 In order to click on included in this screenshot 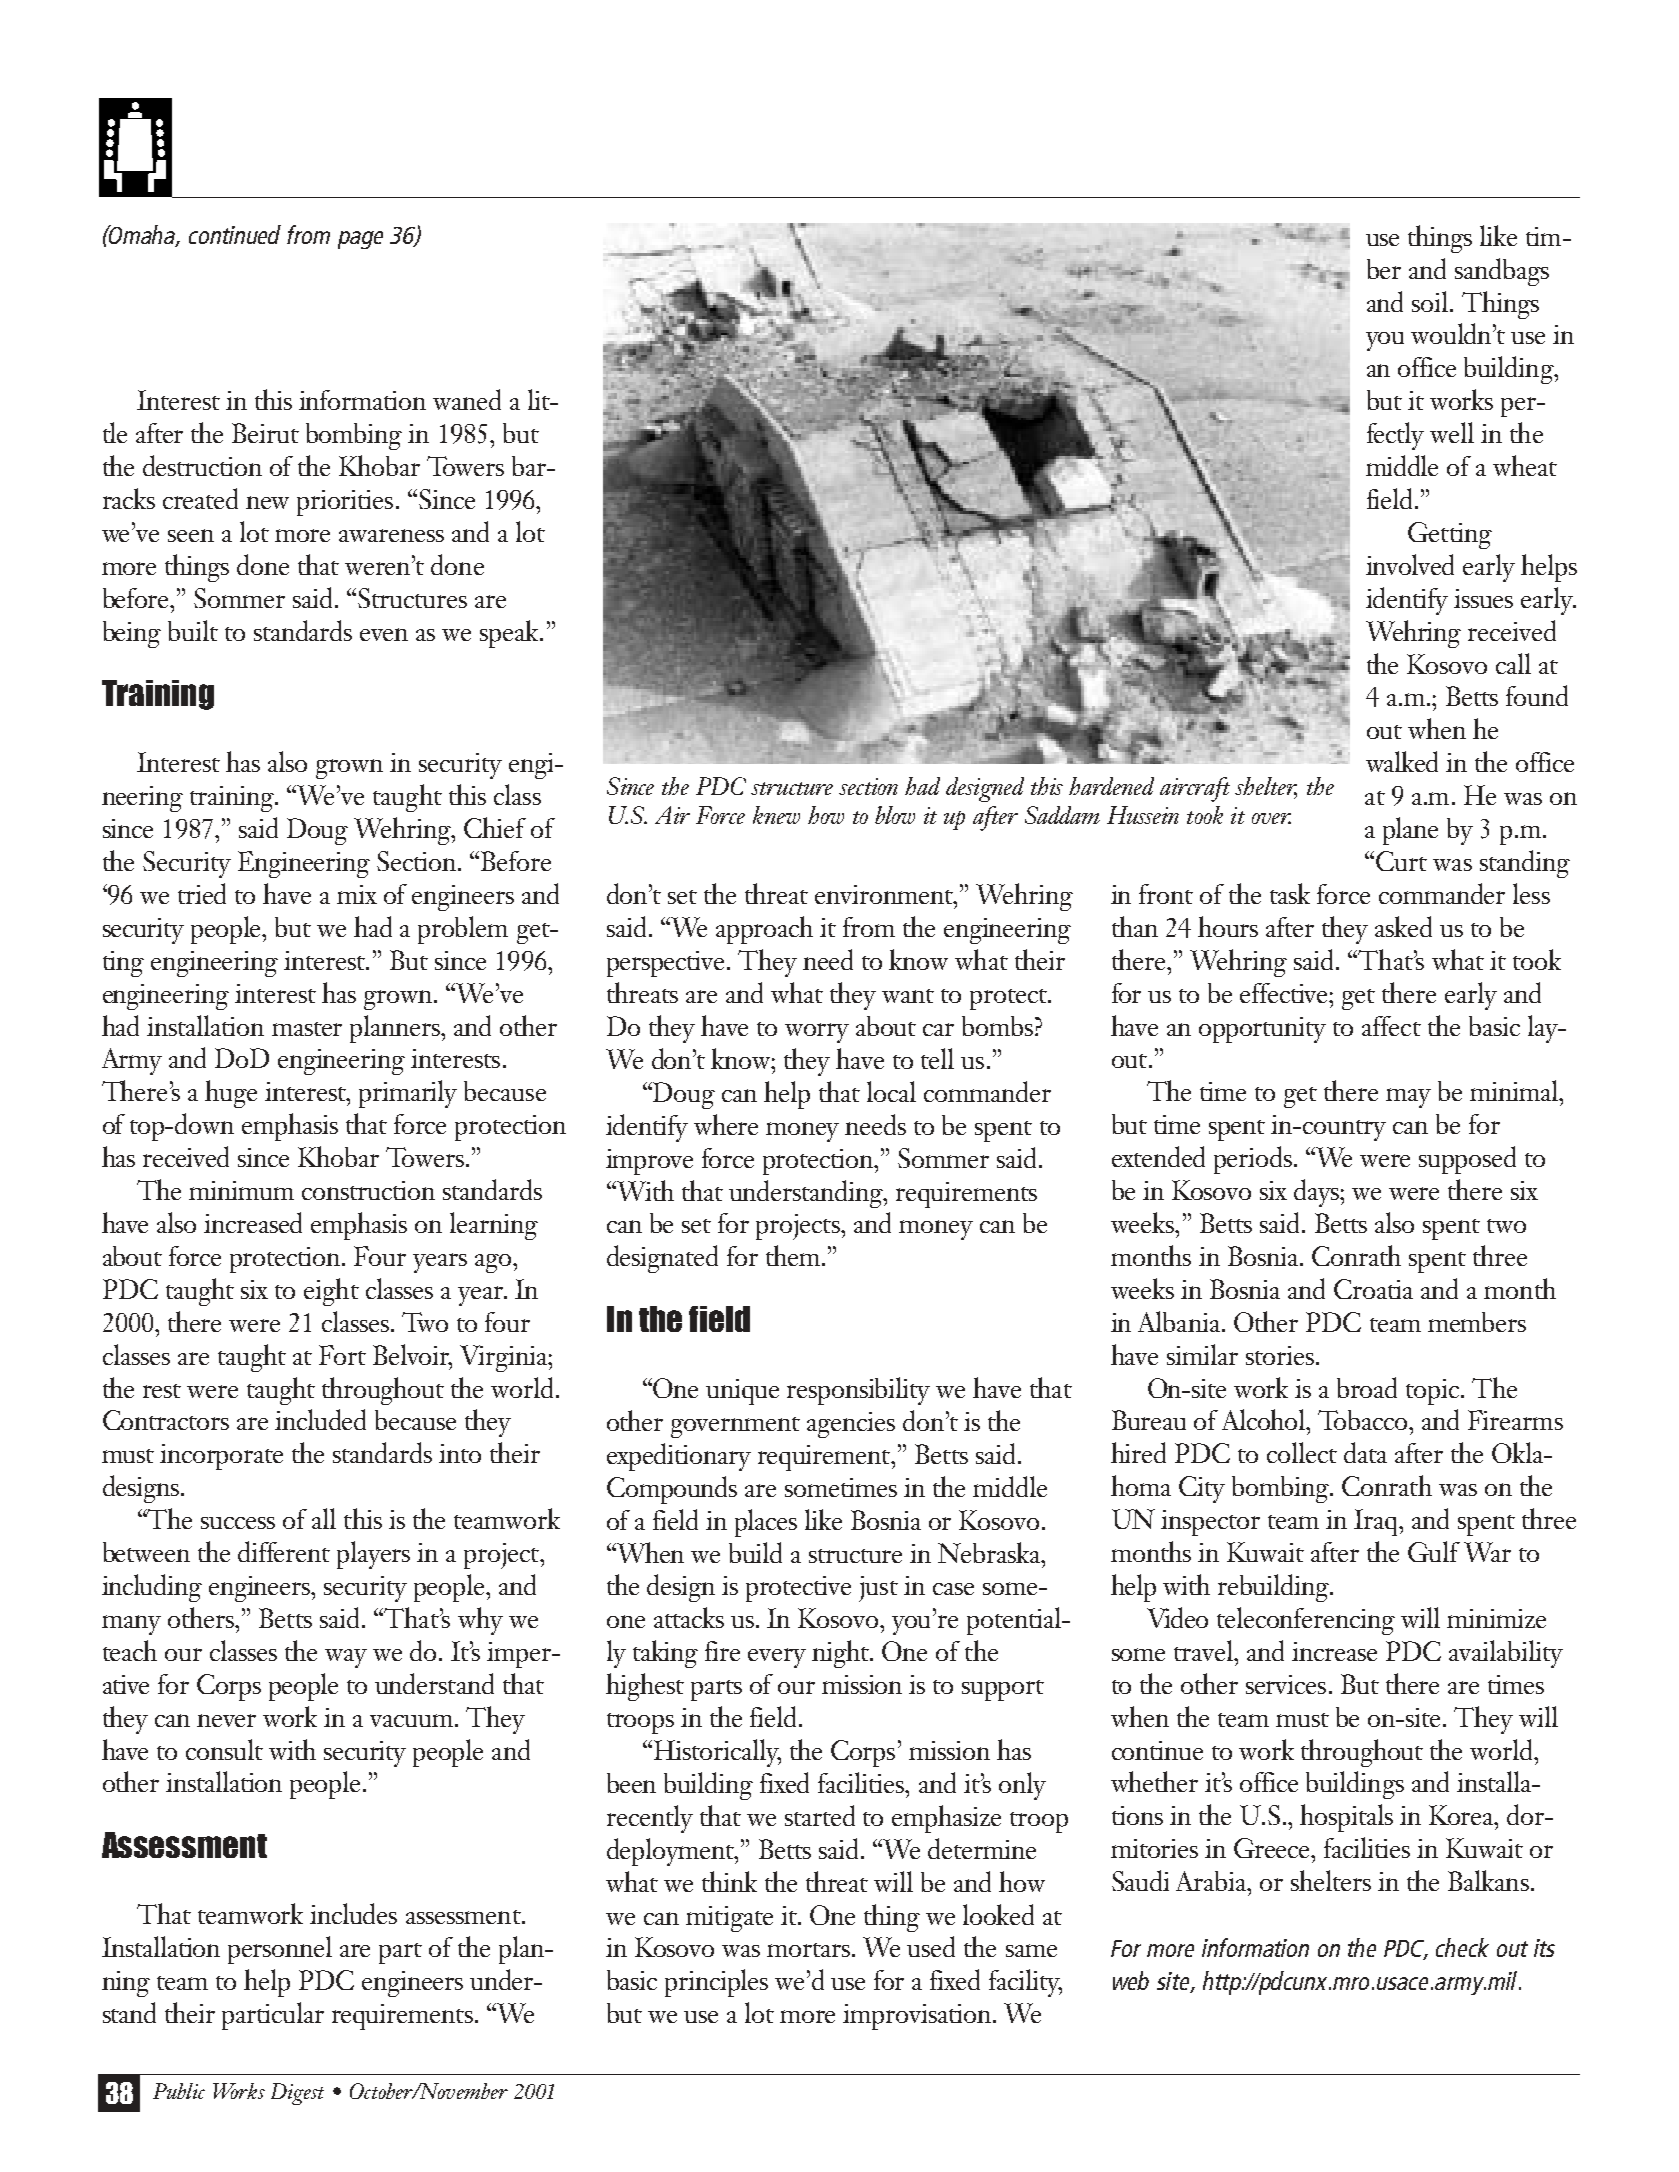, I will do `click(320, 1419)`.
